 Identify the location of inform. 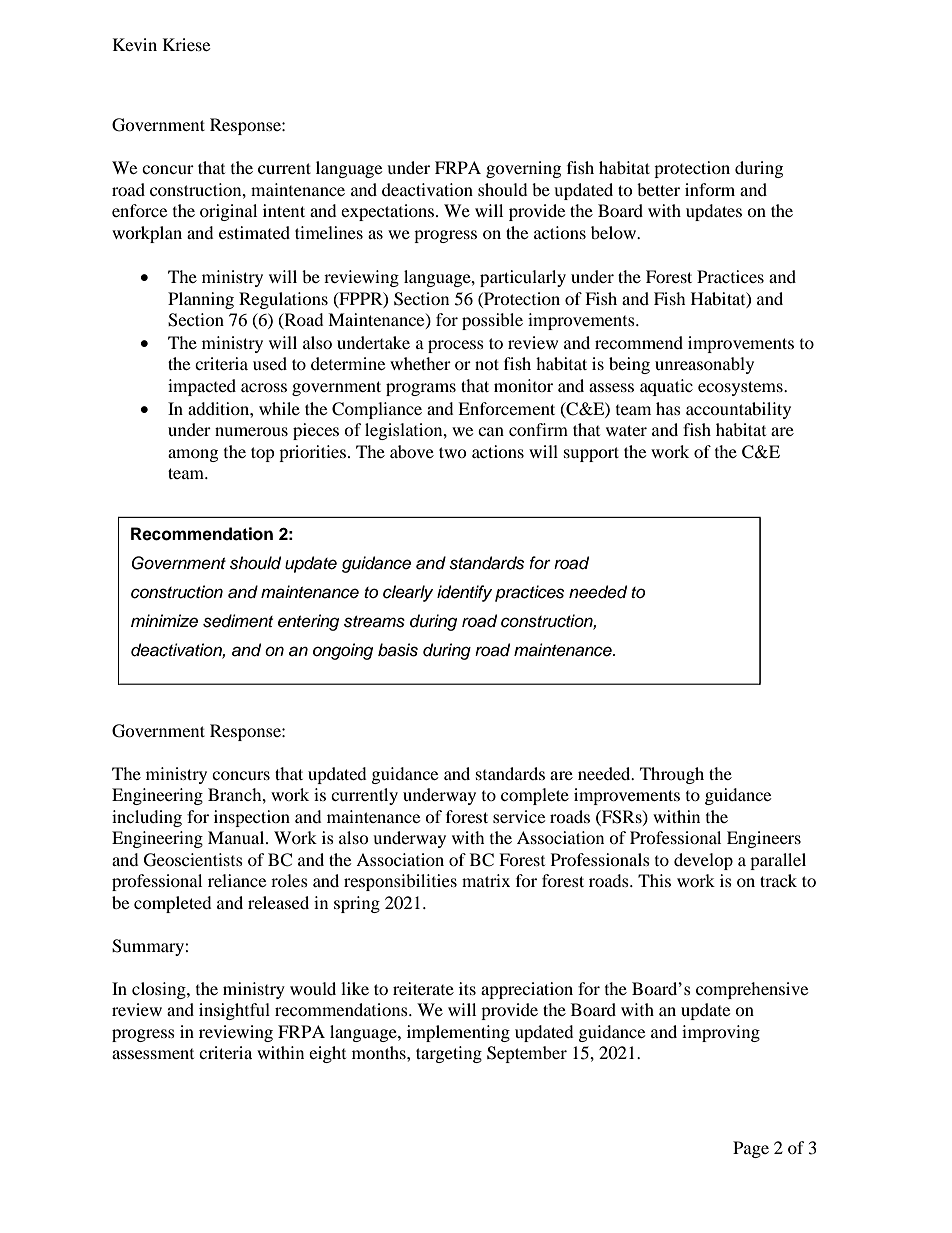
(710, 189).
